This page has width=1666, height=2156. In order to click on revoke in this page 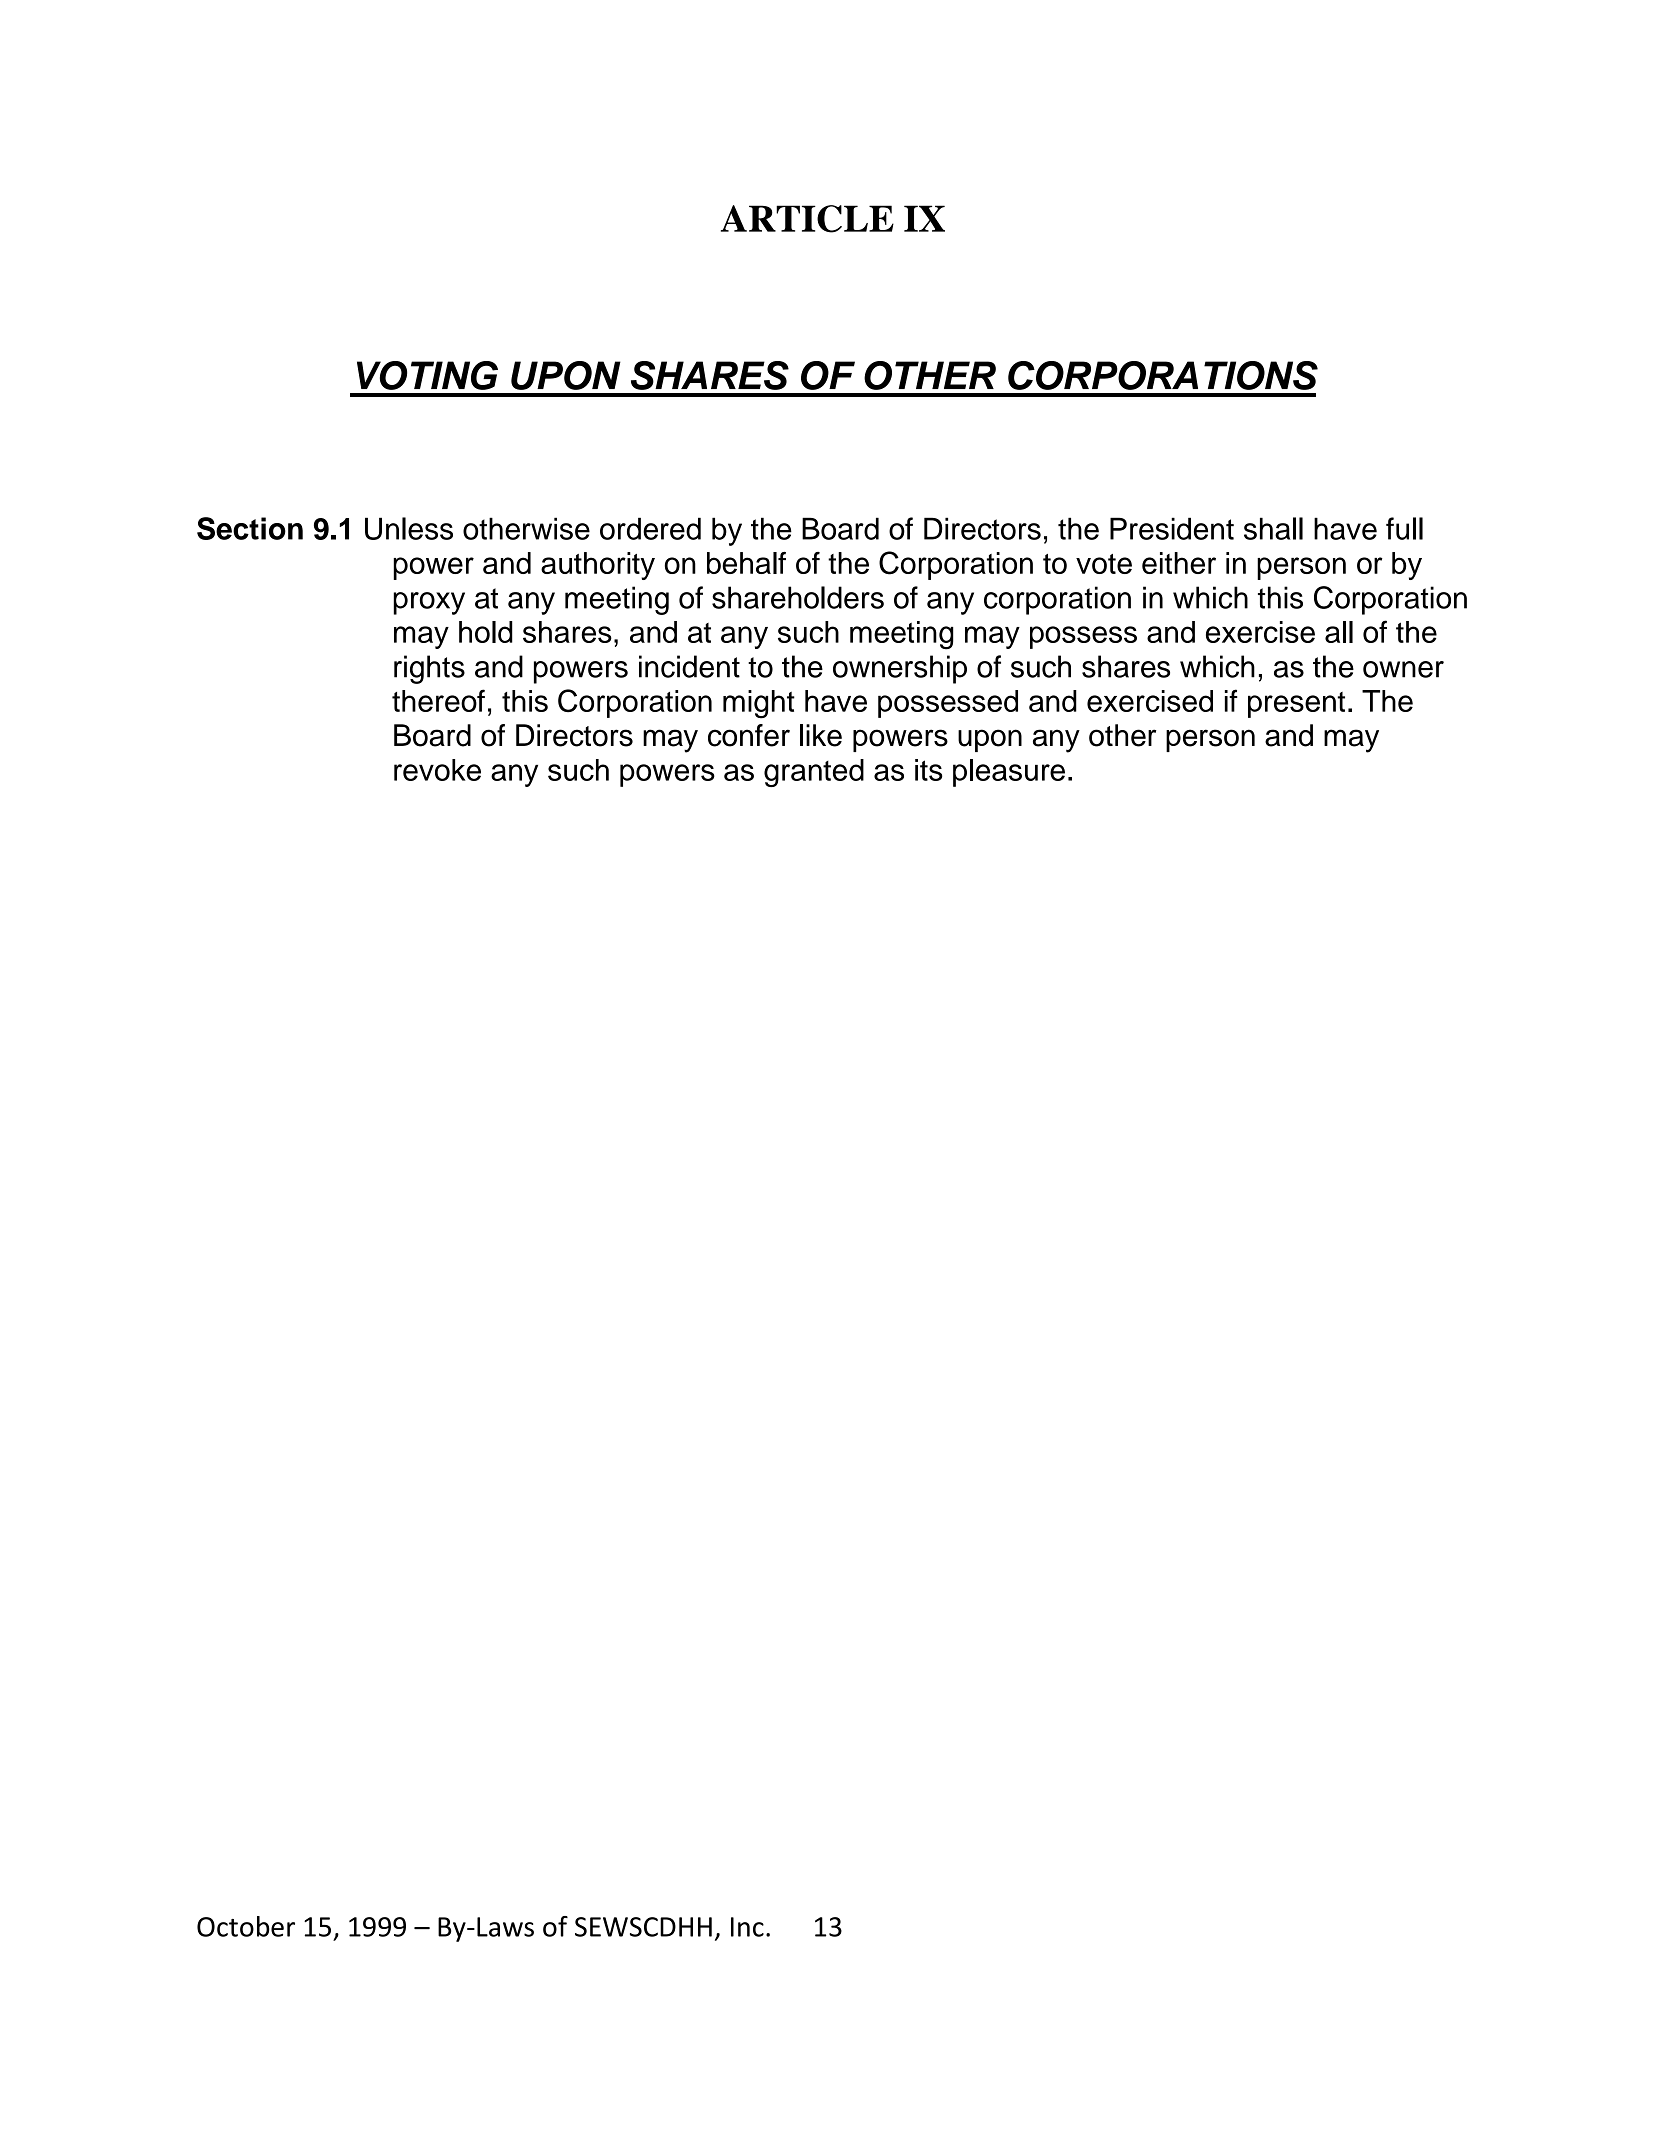, I will do `click(437, 770)`.
